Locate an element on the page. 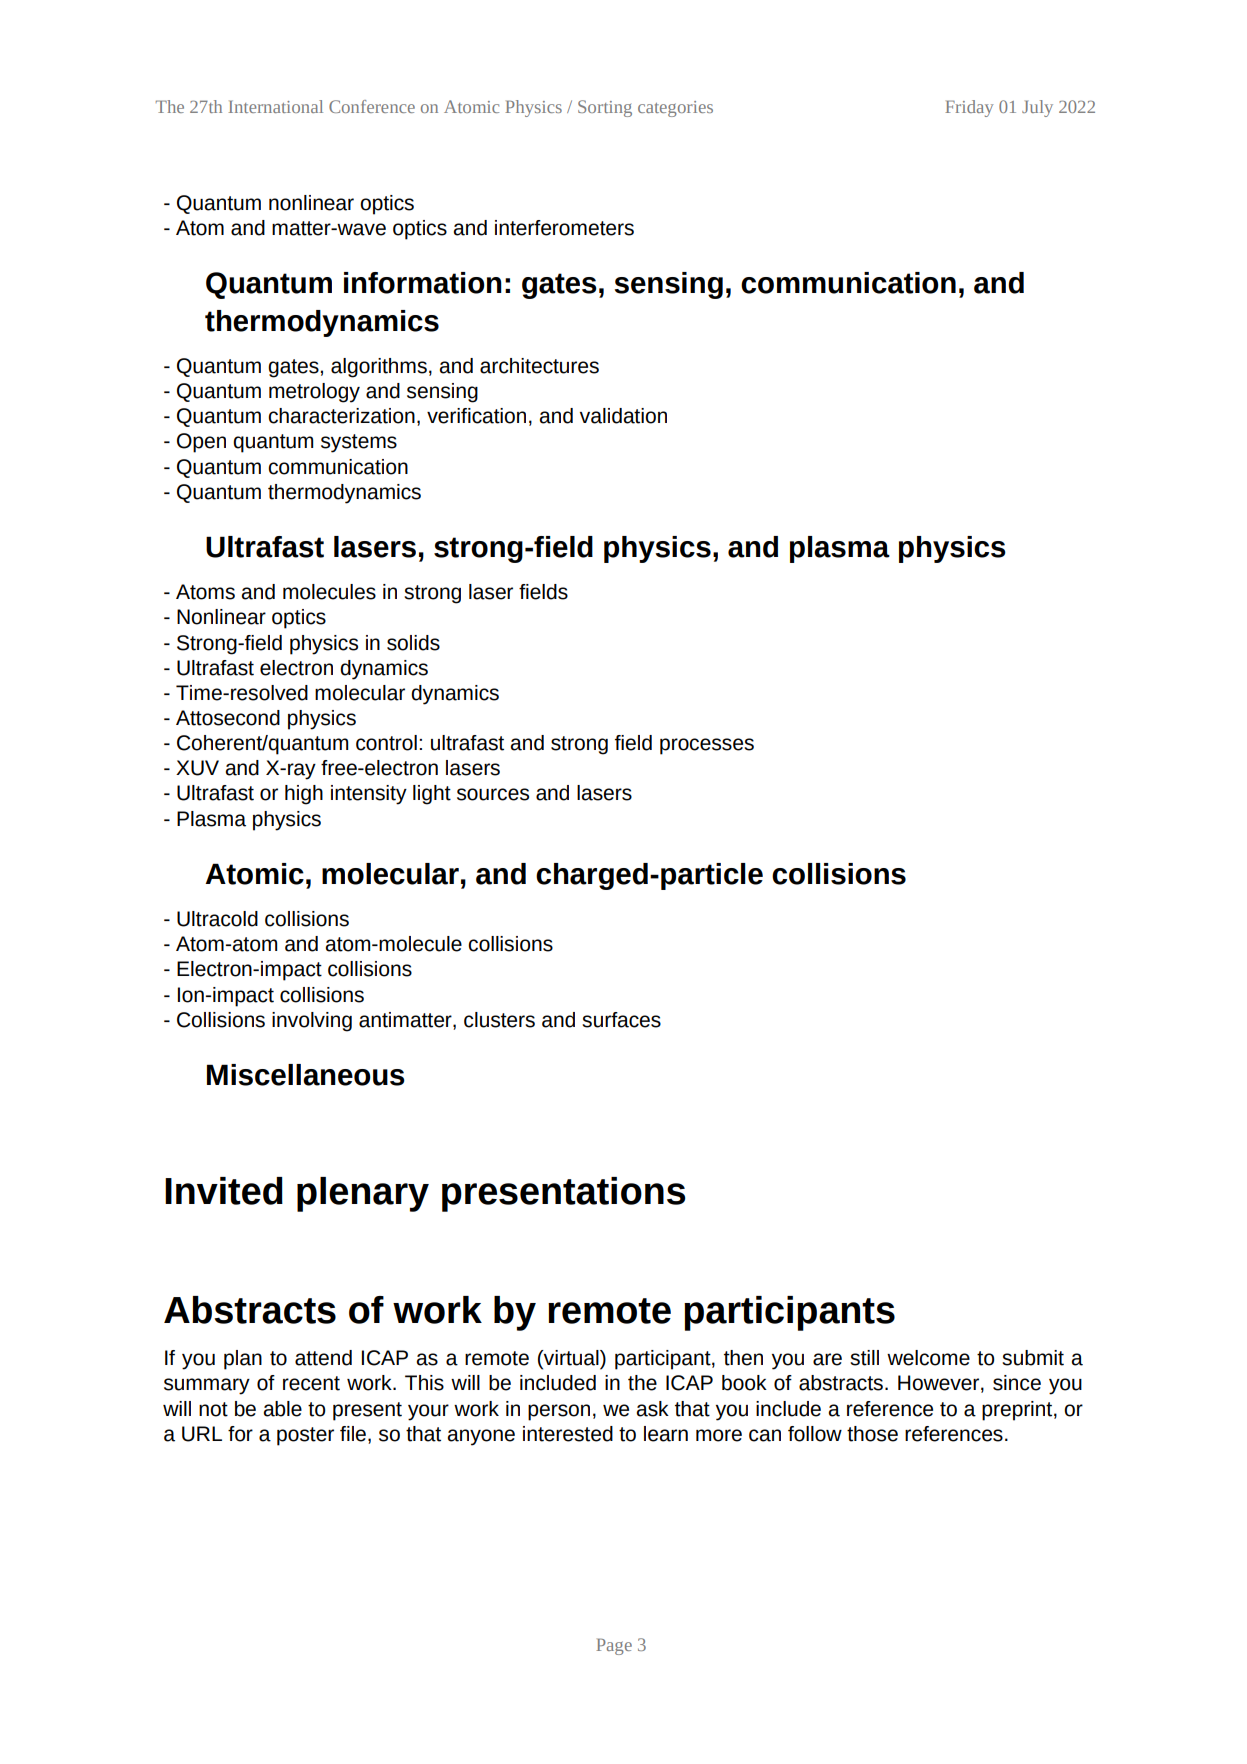 The image size is (1247, 1764). Sorting is located at coordinates (605, 108).
